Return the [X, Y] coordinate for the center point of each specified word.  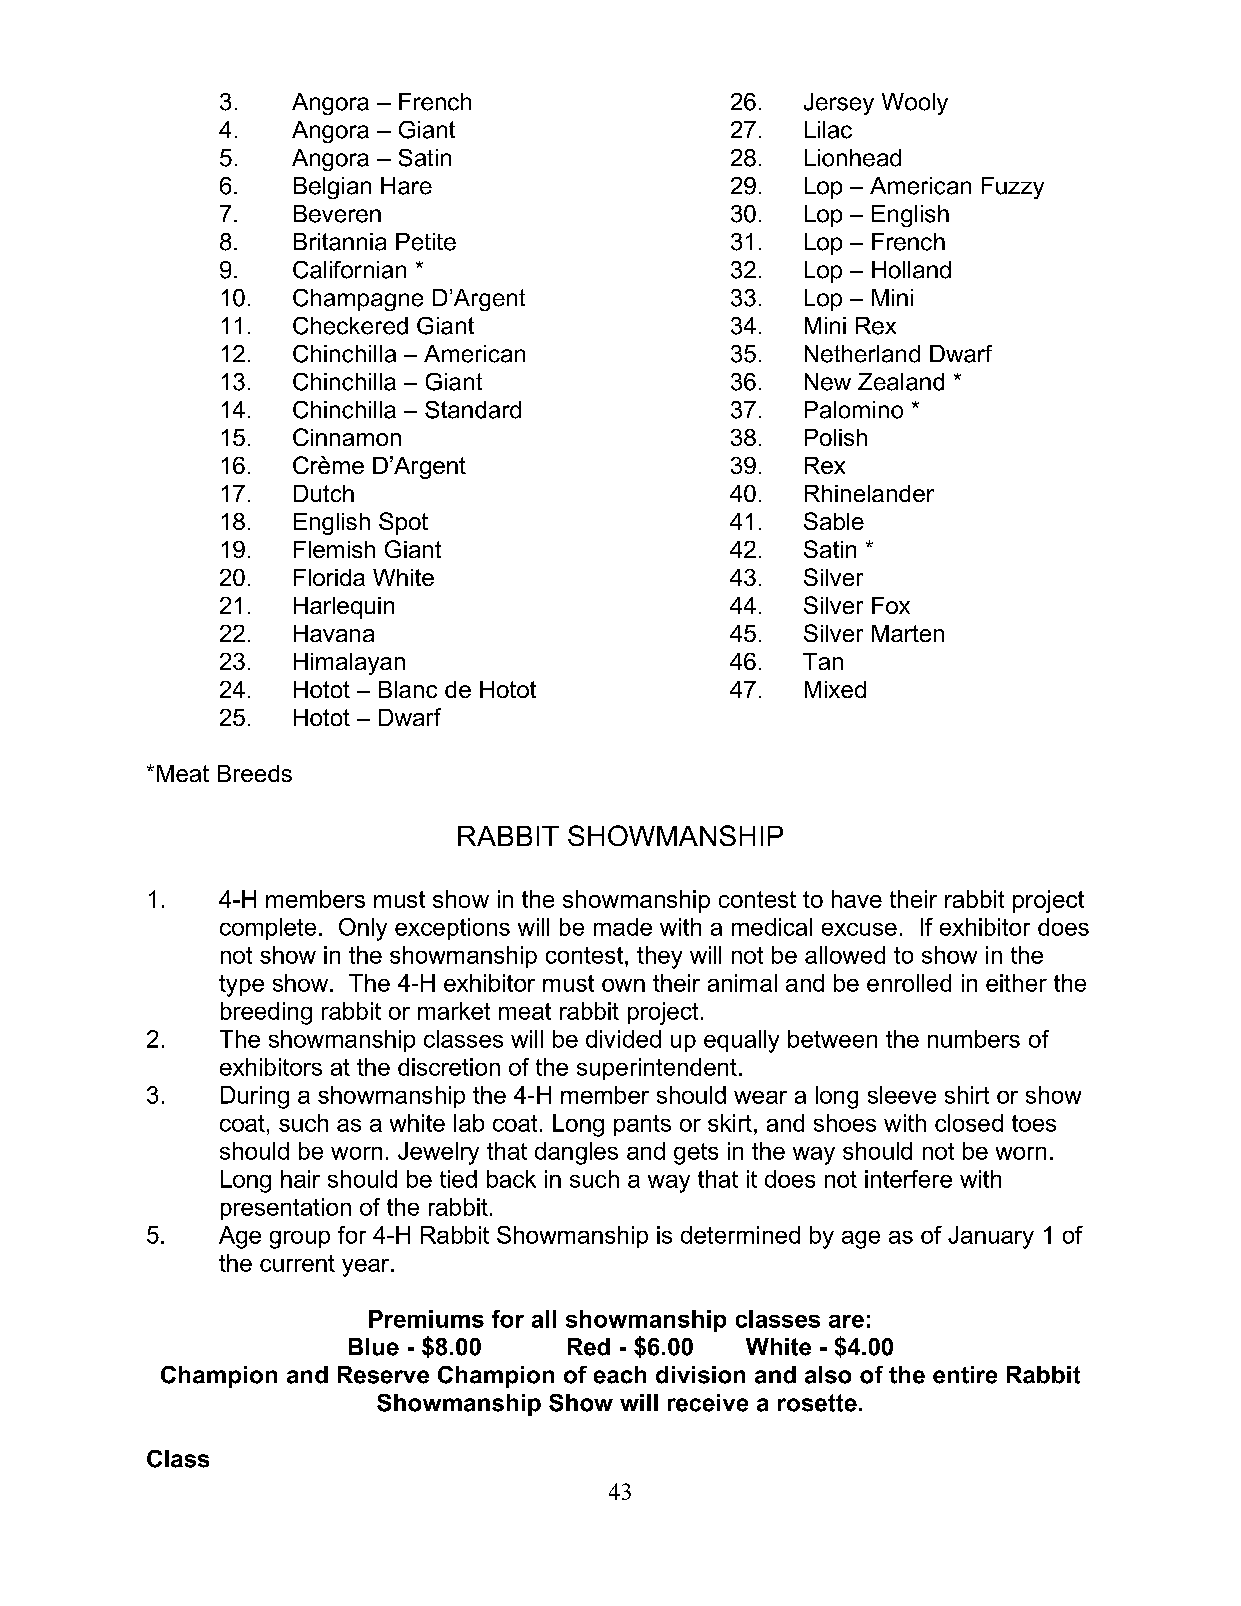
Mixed [835, 689]
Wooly [915, 104]
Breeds [255, 773]
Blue [374, 1347]
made [623, 927]
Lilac [828, 130]
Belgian [332, 188]
